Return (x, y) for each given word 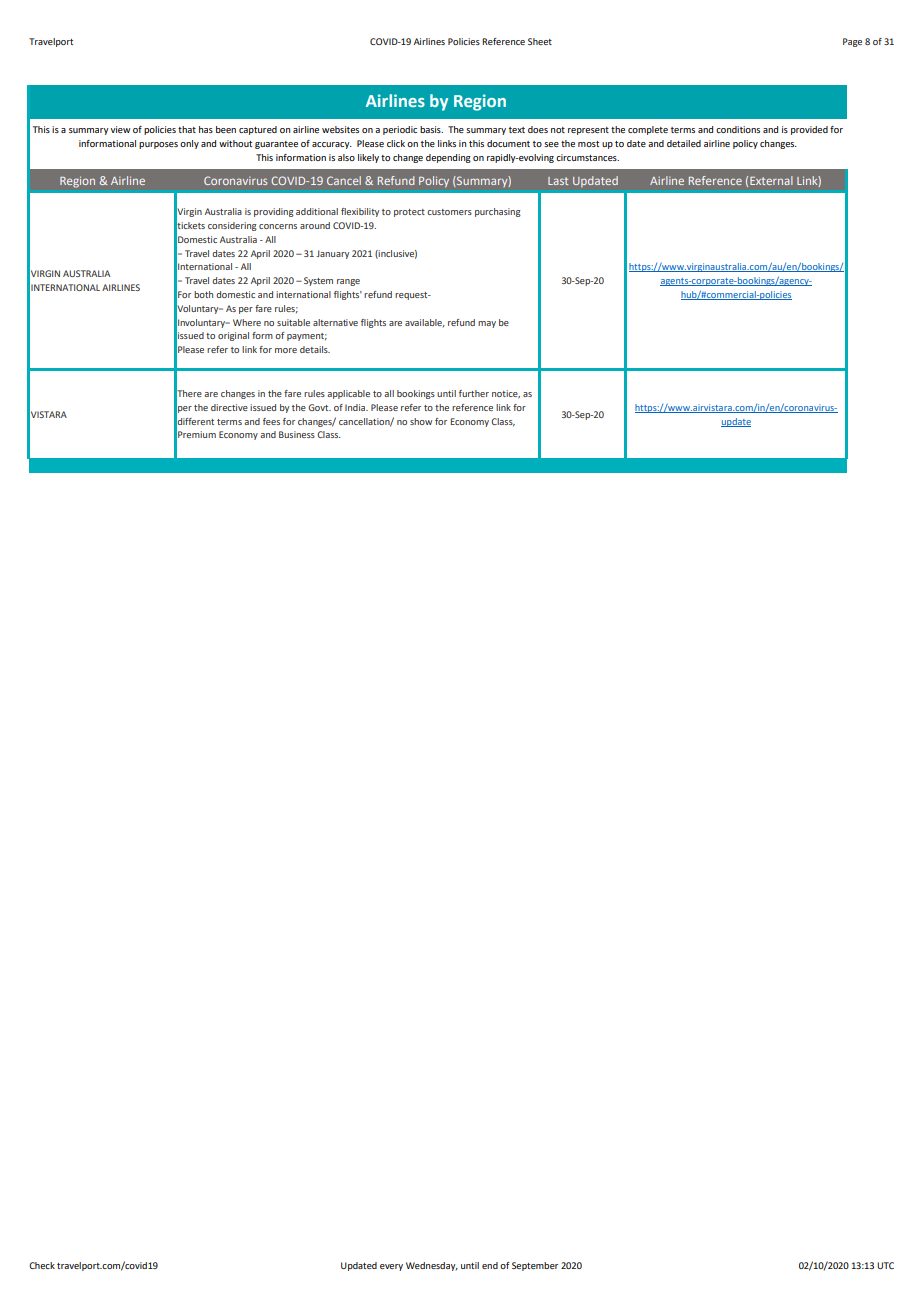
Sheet (540, 41)
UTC (885, 1265)
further (474, 393)
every (391, 1267)
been (226, 129)
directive (229, 407)
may (487, 324)
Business (297, 434)
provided (809, 130)
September (535, 1266)
